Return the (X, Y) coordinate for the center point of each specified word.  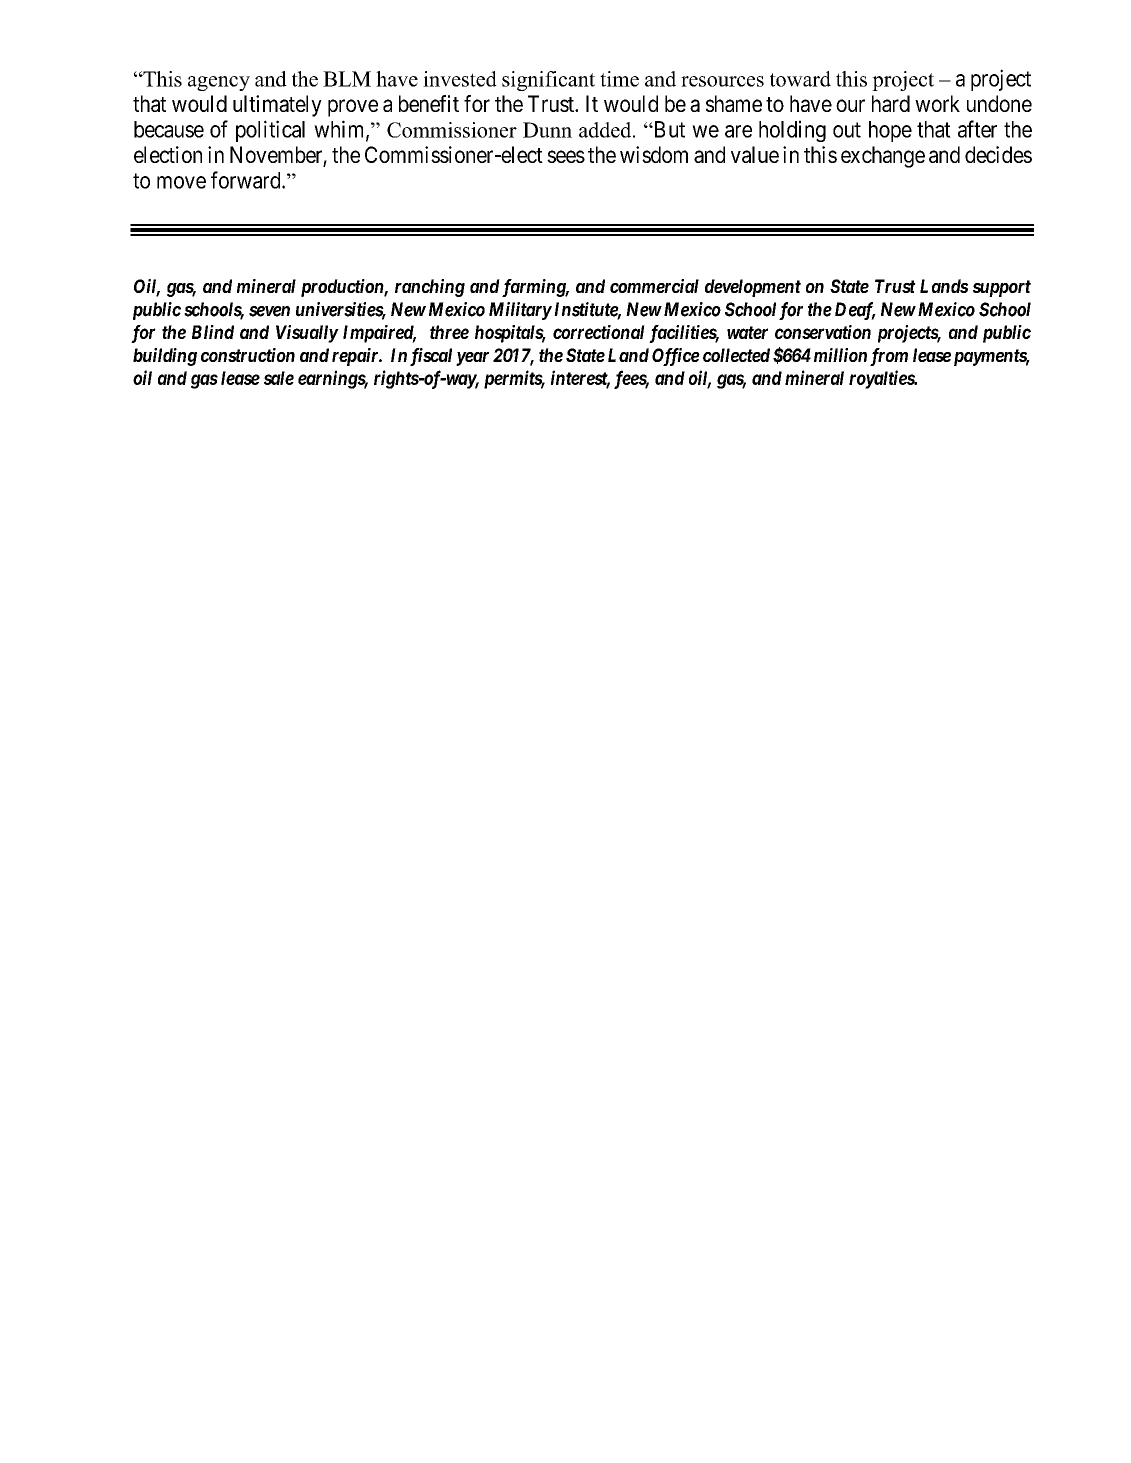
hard (891, 103)
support (1002, 288)
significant (548, 81)
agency (219, 83)
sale (279, 378)
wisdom (654, 154)
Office (676, 357)
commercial (654, 286)
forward (247, 180)
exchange (883, 157)
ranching (430, 288)
